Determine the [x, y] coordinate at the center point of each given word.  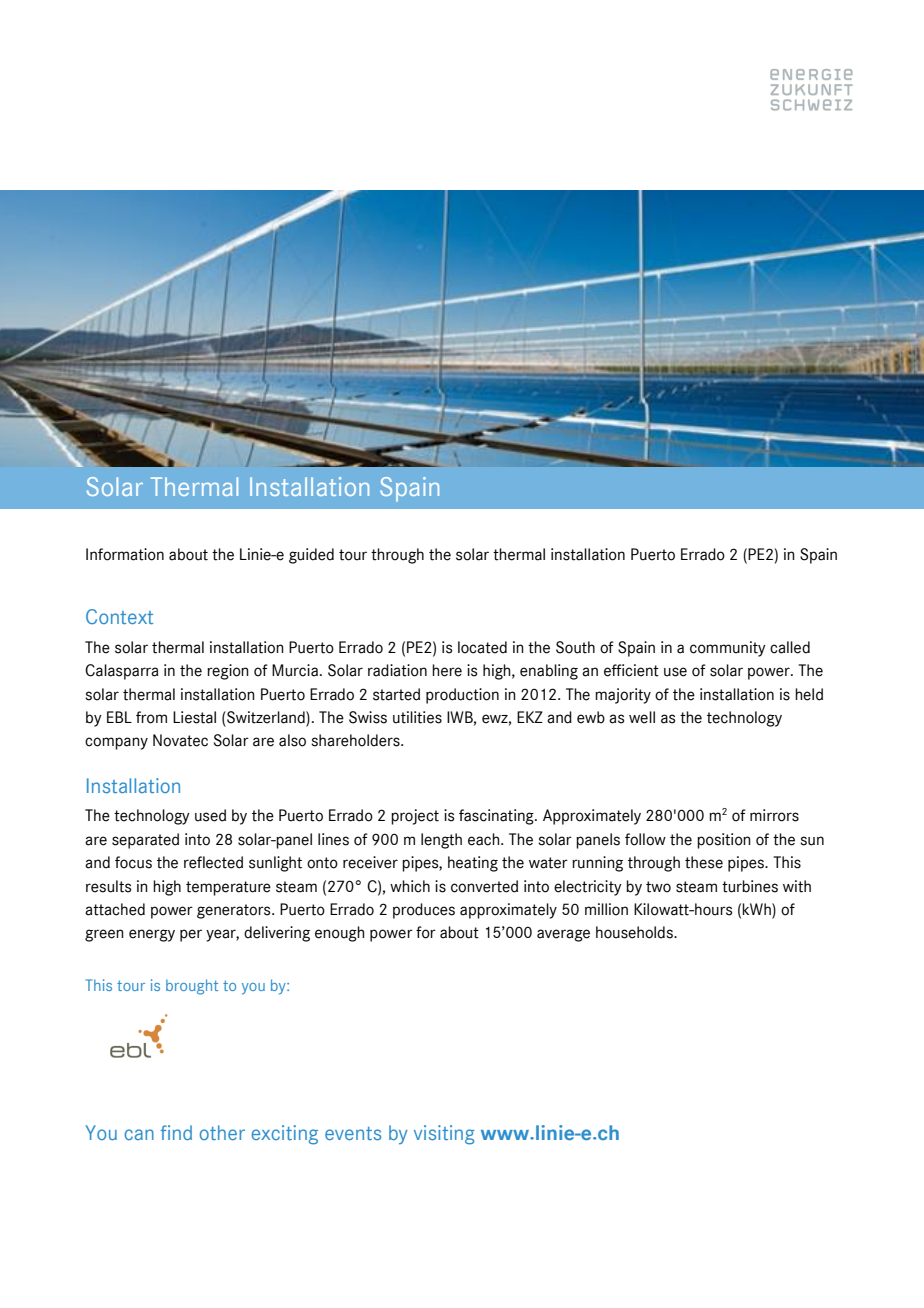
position [724, 841]
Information [125, 554]
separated [145, 841]
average [563, 935]
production [462, 696]
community [728, 649]
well [642, 717]
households [635, 932]
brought [192, 987]
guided [311, 556]
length [441, 841]
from [151, 717]
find [176, 1132]
